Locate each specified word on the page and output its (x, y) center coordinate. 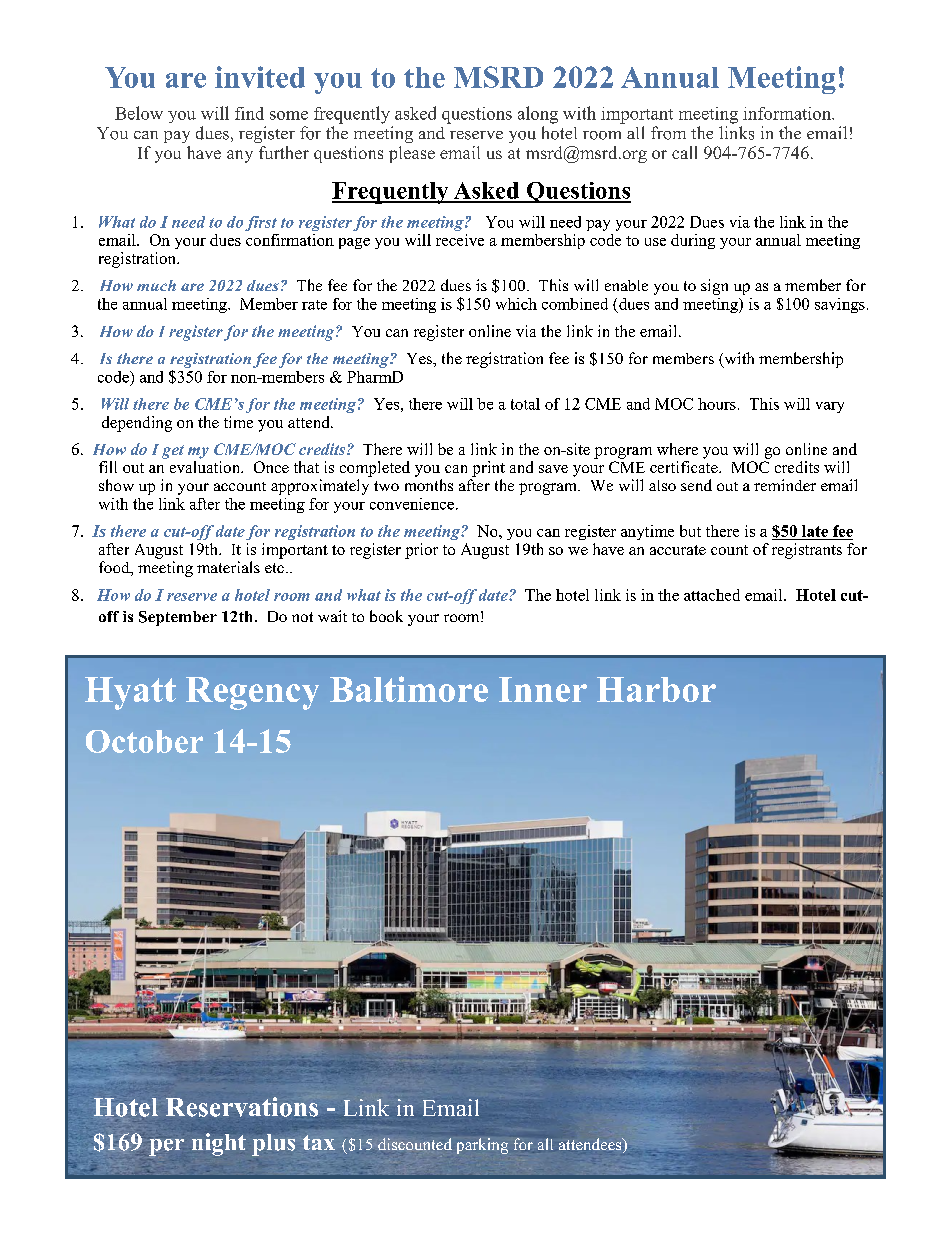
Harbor (656, 689)
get (173, 452)
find (249, 113)
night (219, 1144)
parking (482, 1146)
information (788, 113)
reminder (785, 485)
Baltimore (409, 689)
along (538, 115)
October (144, 741)
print (488, 469)
